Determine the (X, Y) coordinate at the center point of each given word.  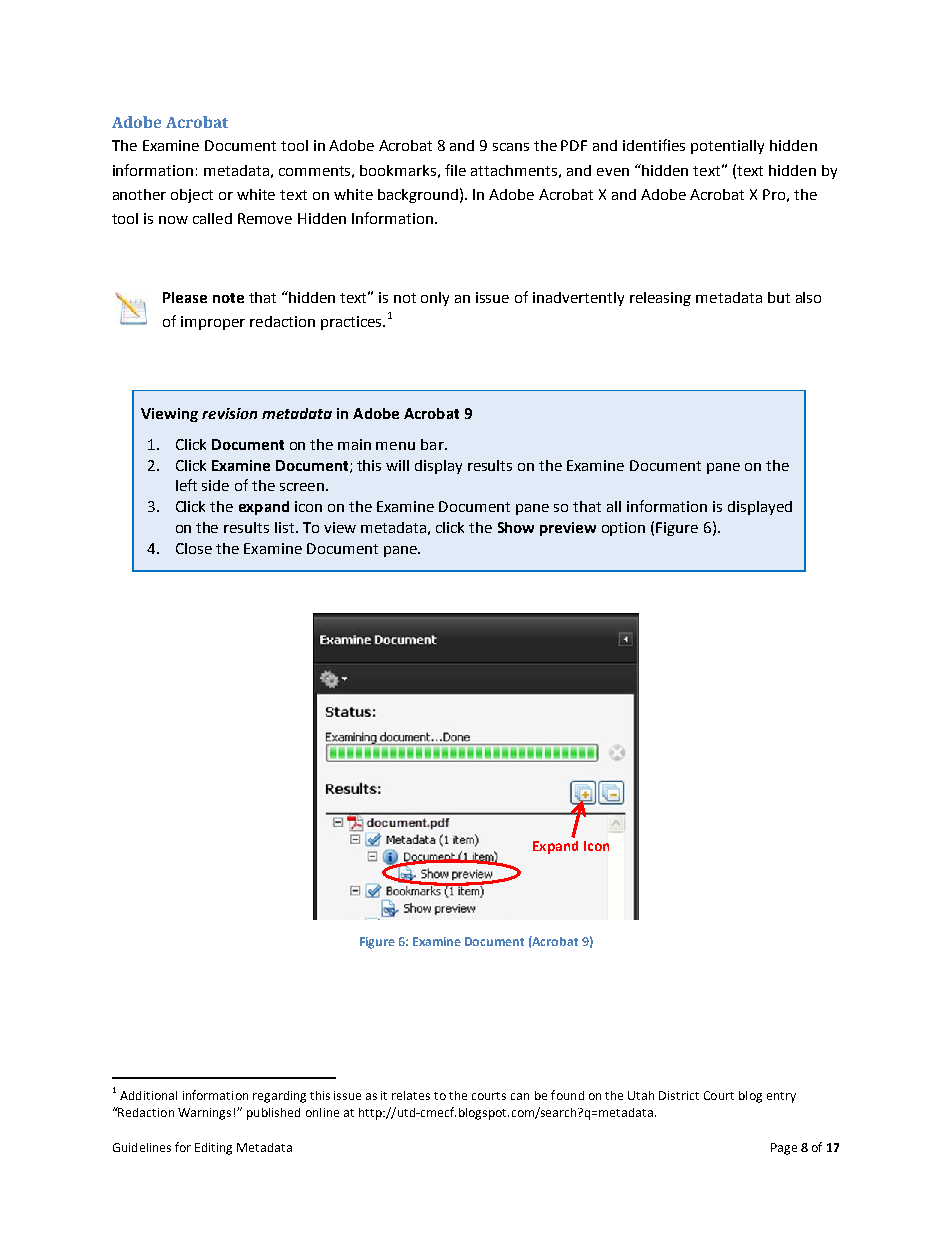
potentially (727, 147)
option (623, 529)
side (215, 485)
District (679, 1095)
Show (516, 527)
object (192, 196)
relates (411, 1095)
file (455, 170)
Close (194, 548)
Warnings (204, 1114)
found (567, 1095)
